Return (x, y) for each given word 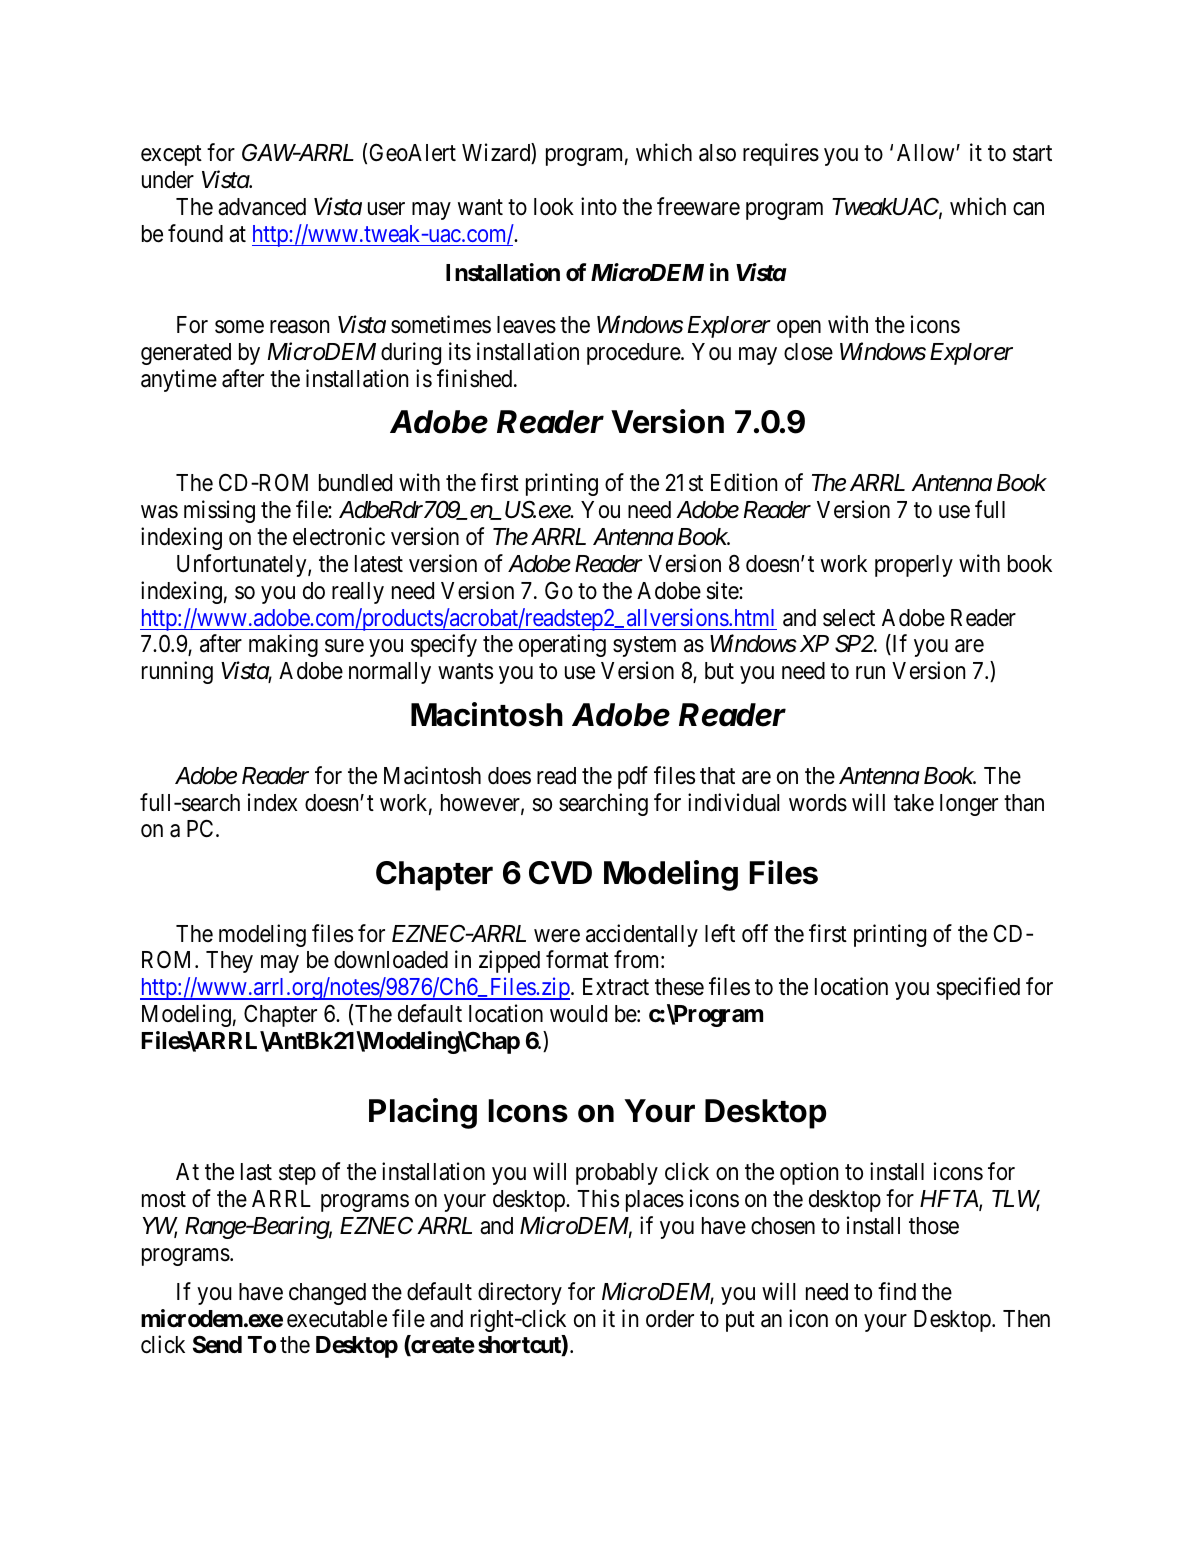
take (914, 803)
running (177, 672)
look (554, 207)
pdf (633, 777)
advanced (262, 207)
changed (327, 1294)
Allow (927, 153)
